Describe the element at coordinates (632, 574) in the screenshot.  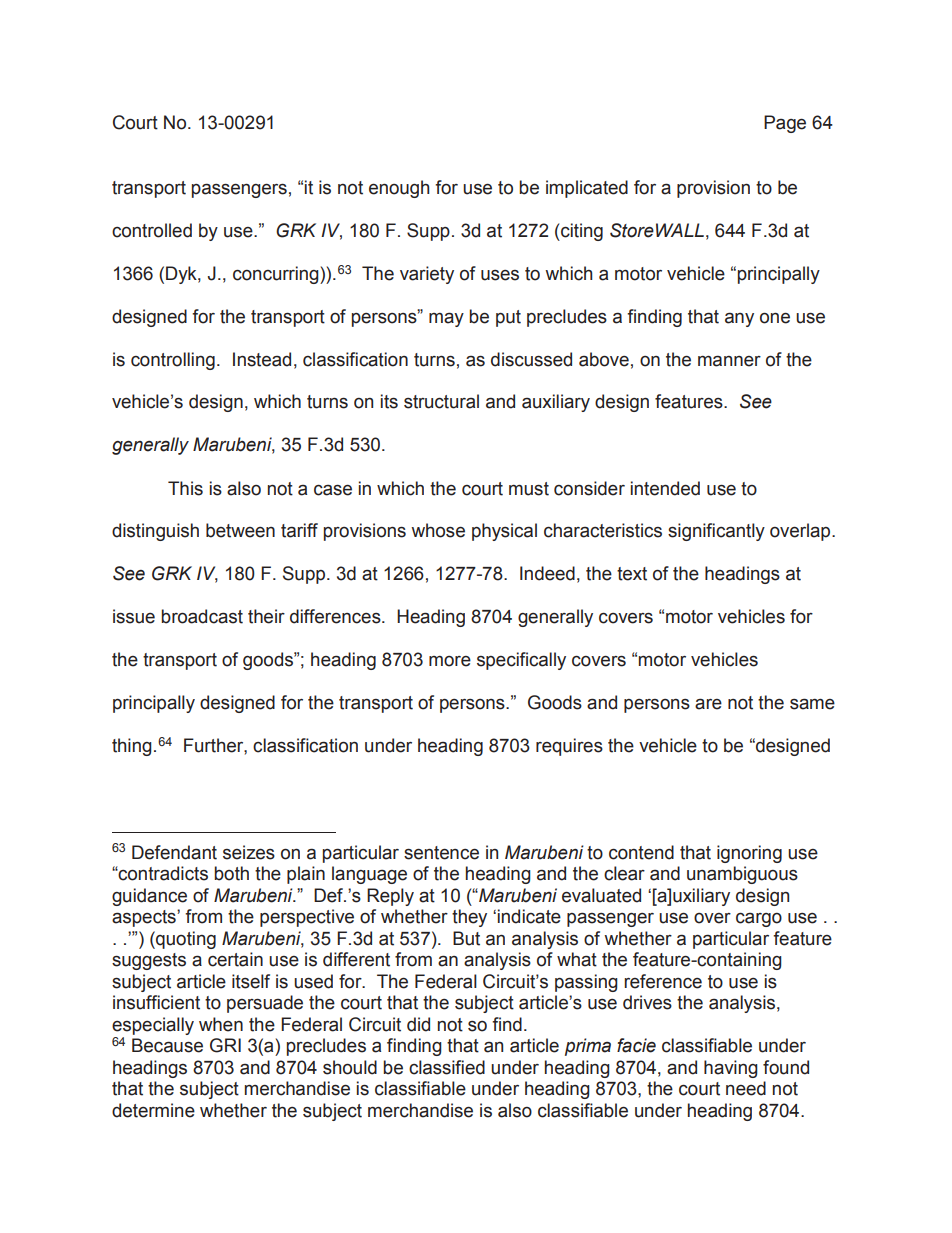
I see `text` at that location.
